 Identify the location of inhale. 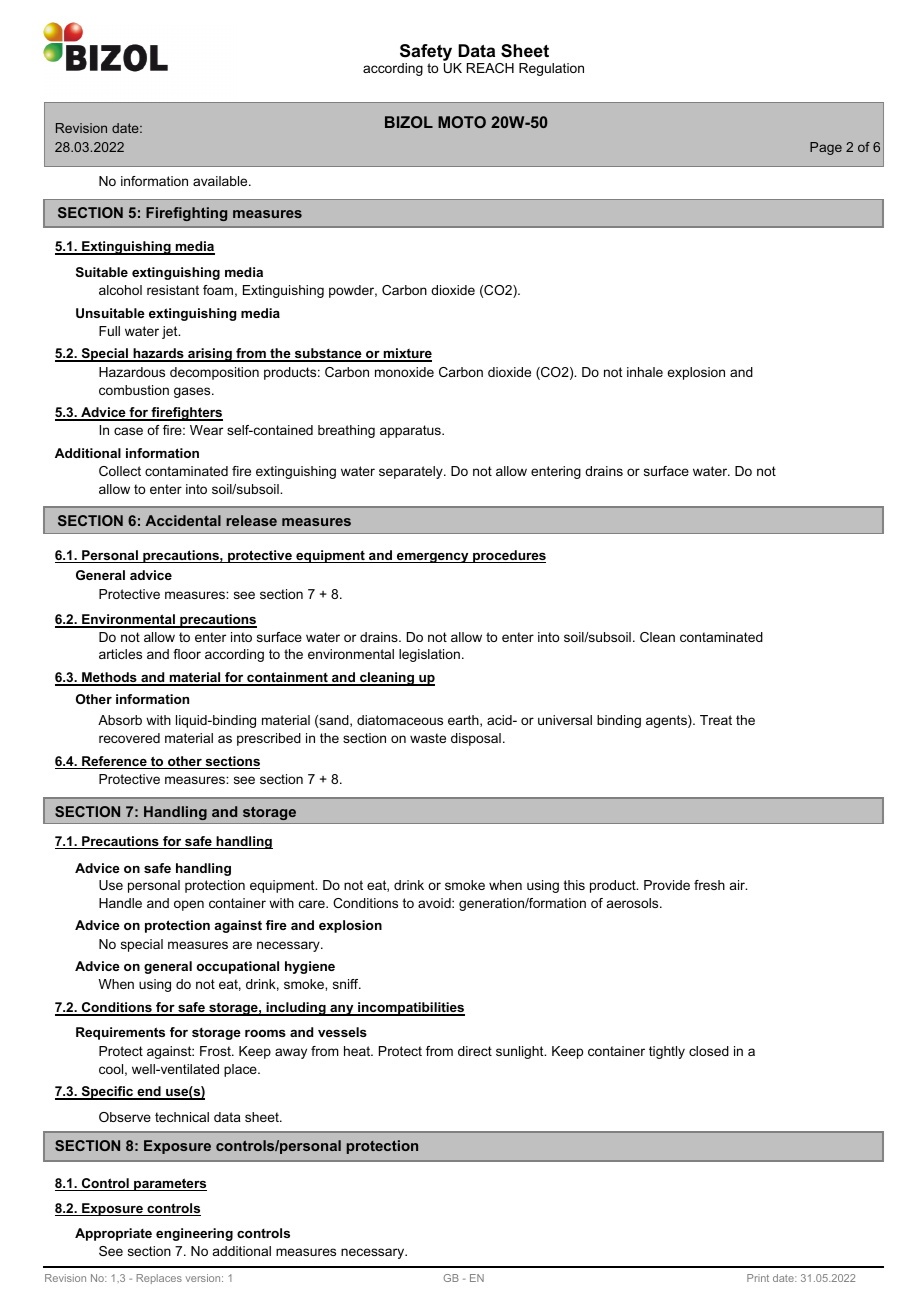
(645, 372).
